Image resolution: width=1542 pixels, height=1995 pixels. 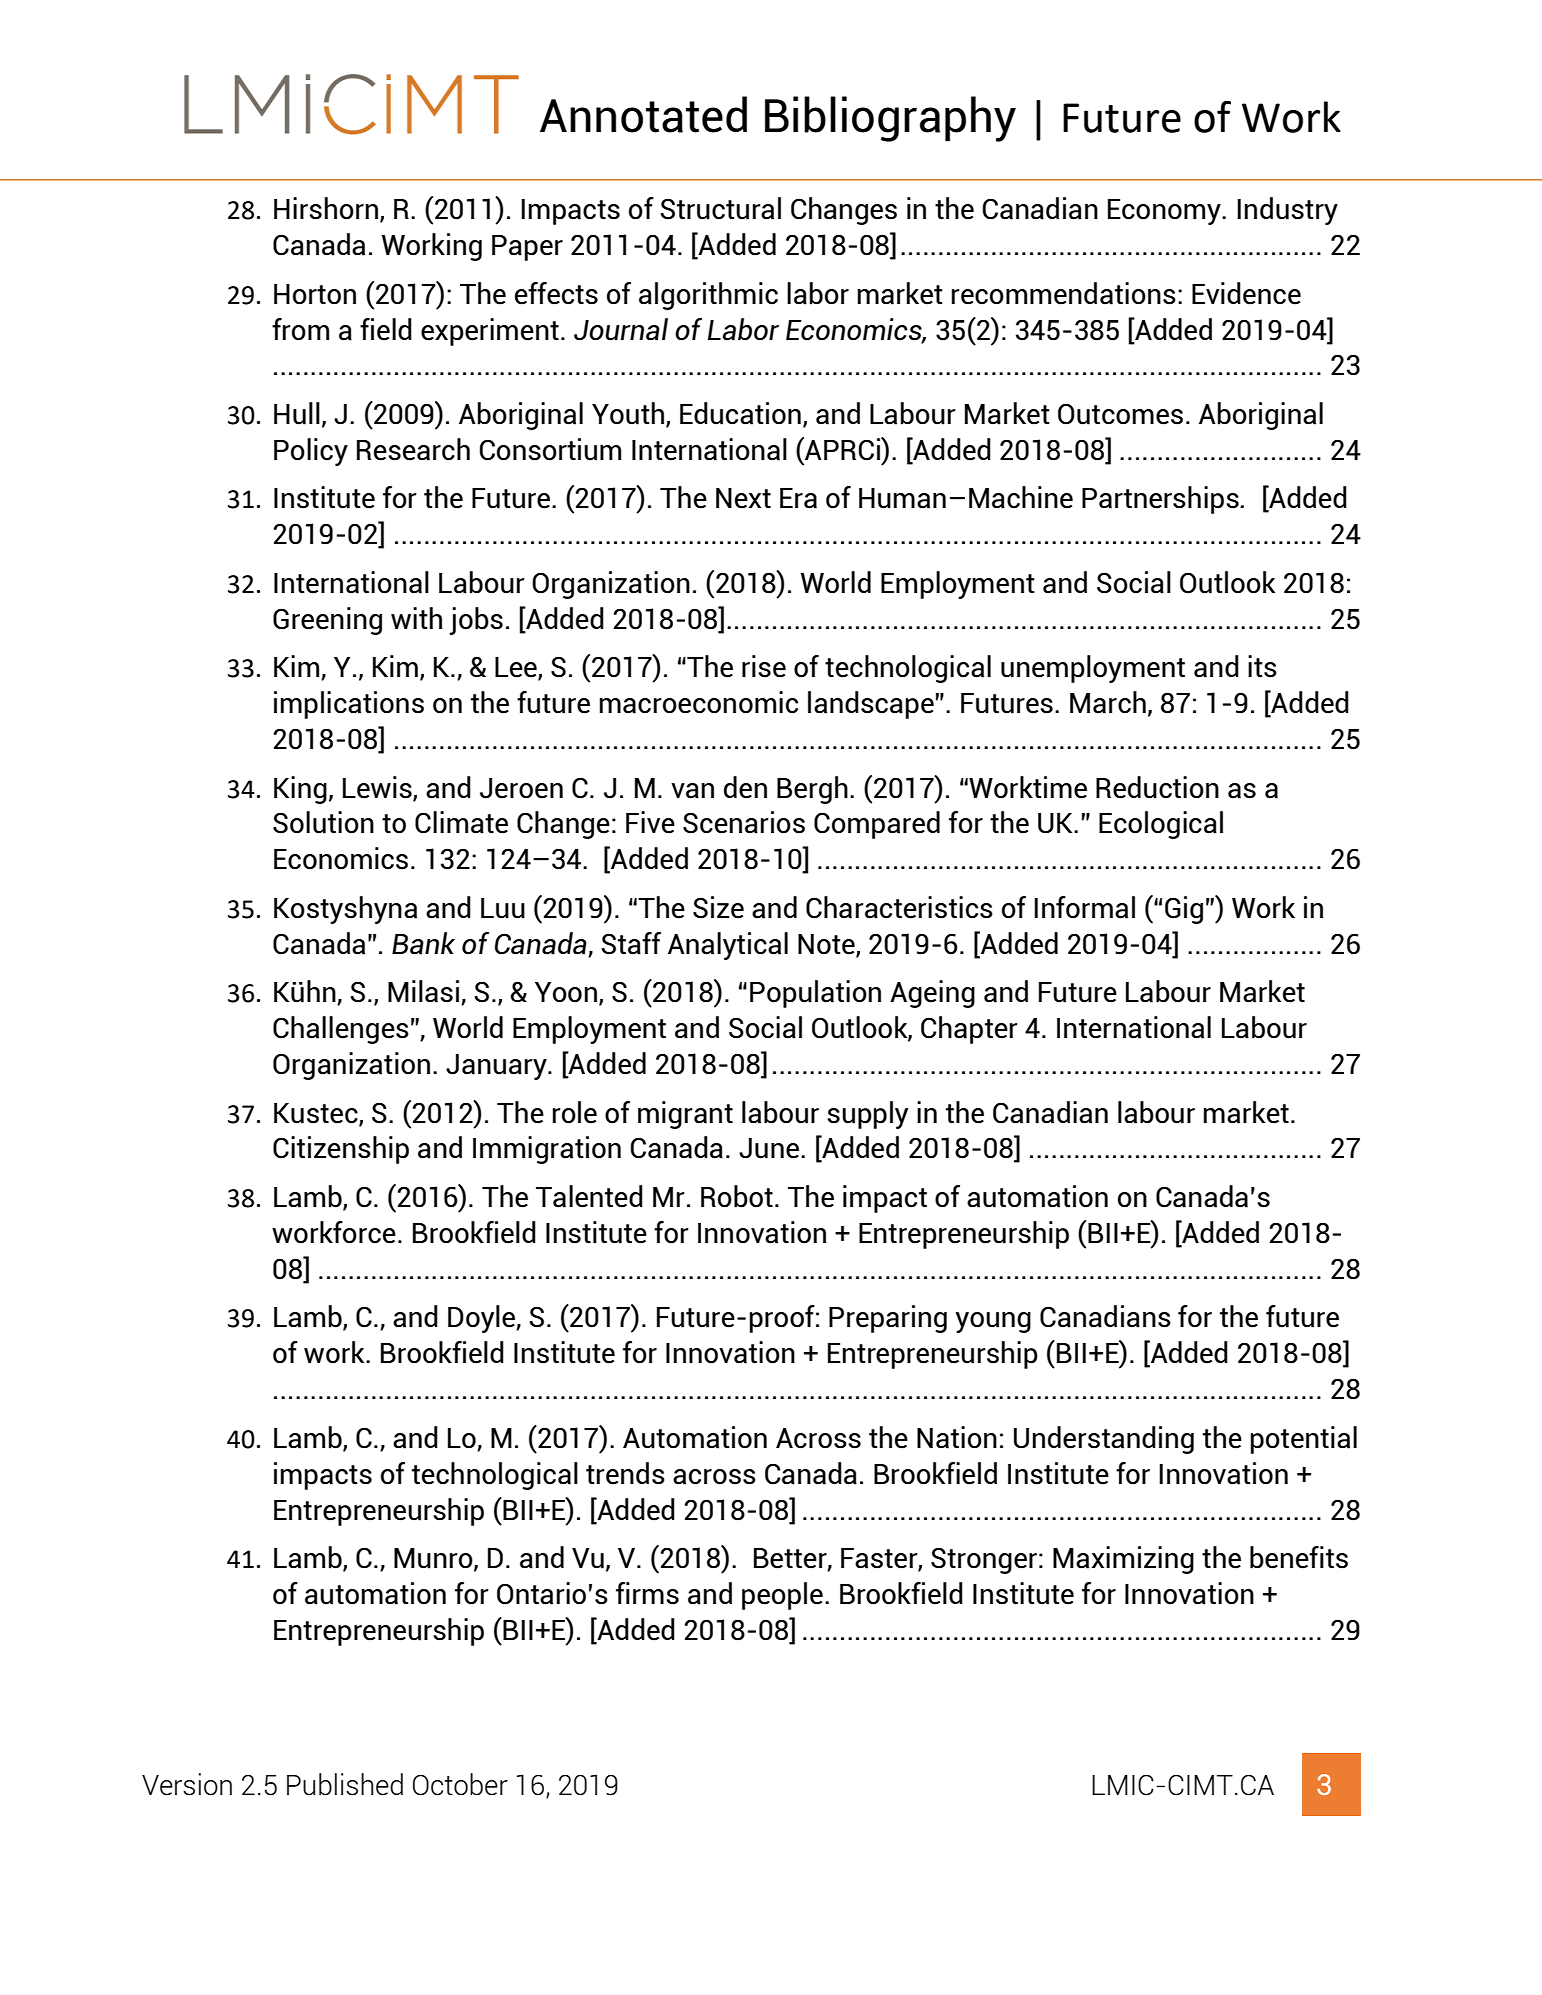 I want to click on people, so click(x=782, y=1596).
